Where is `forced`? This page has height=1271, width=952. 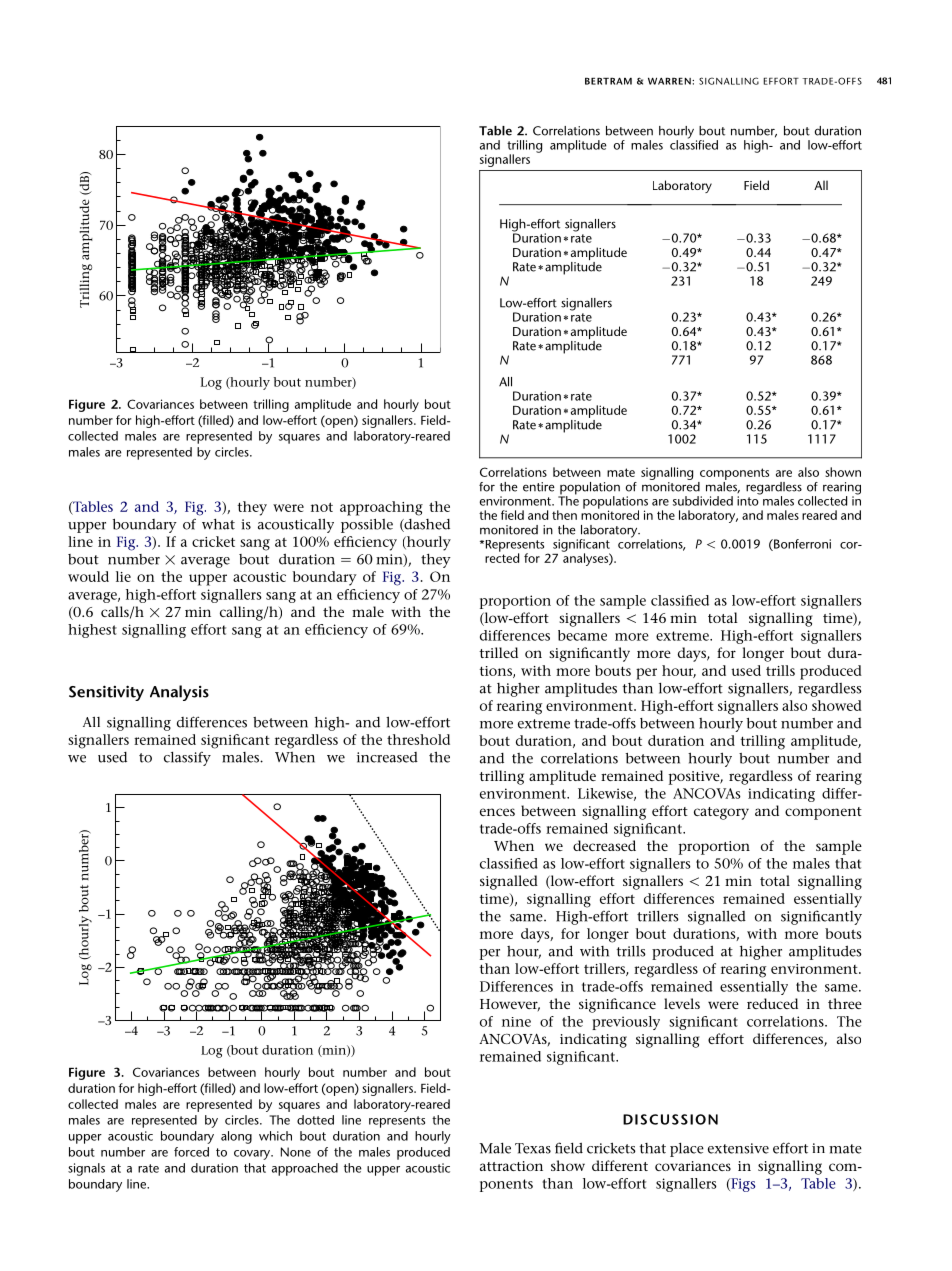 forced is located at coordinates (191, 1152).
